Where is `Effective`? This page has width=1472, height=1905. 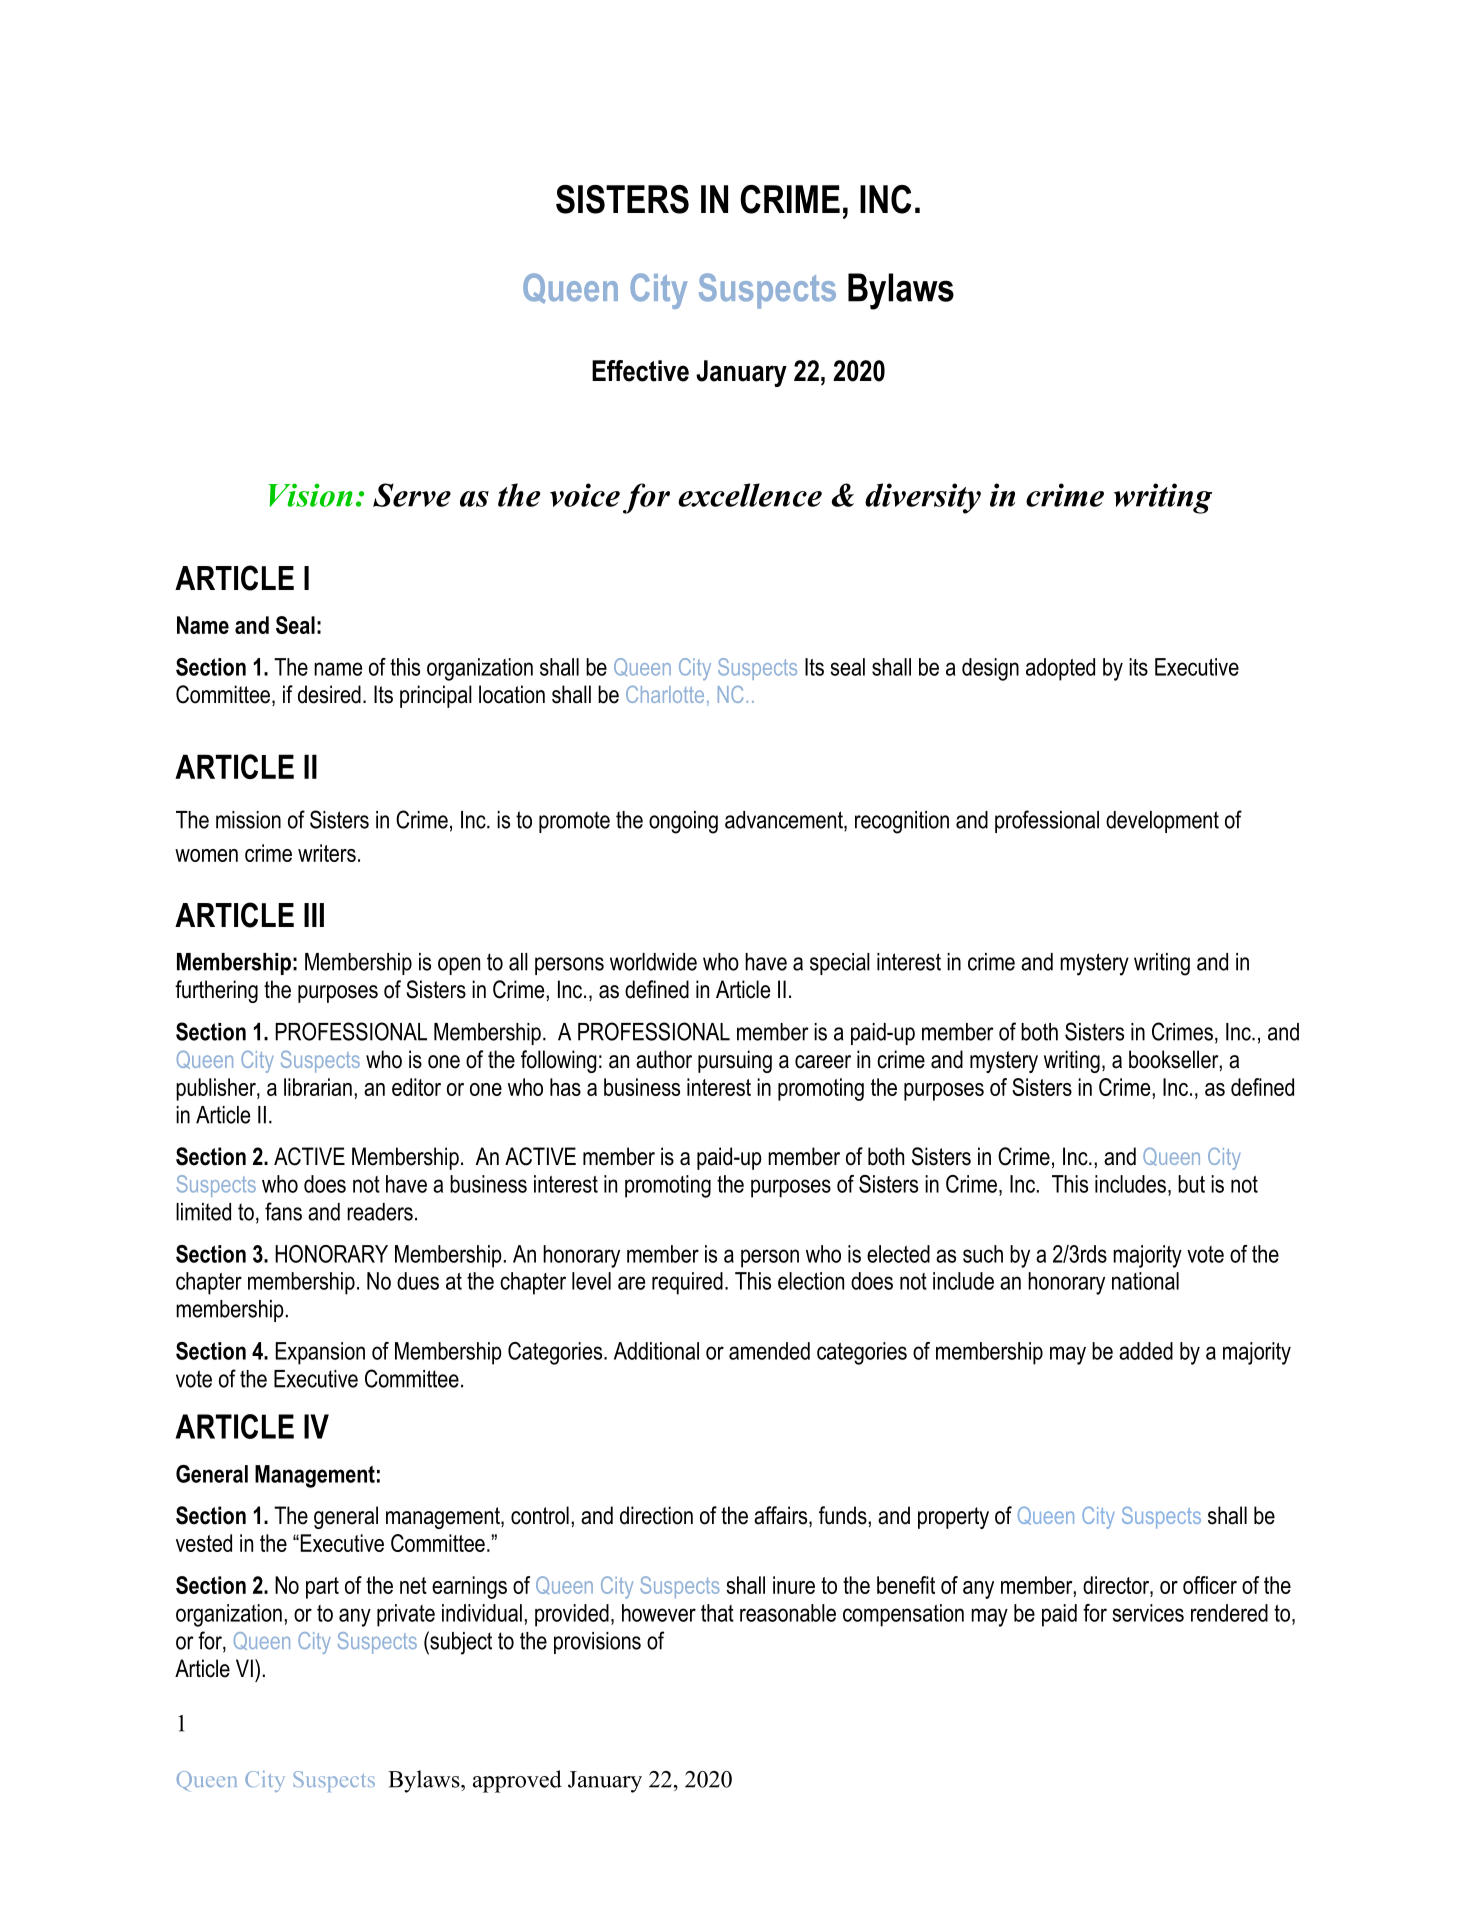 Effective is located at coordinates (640, 371).
